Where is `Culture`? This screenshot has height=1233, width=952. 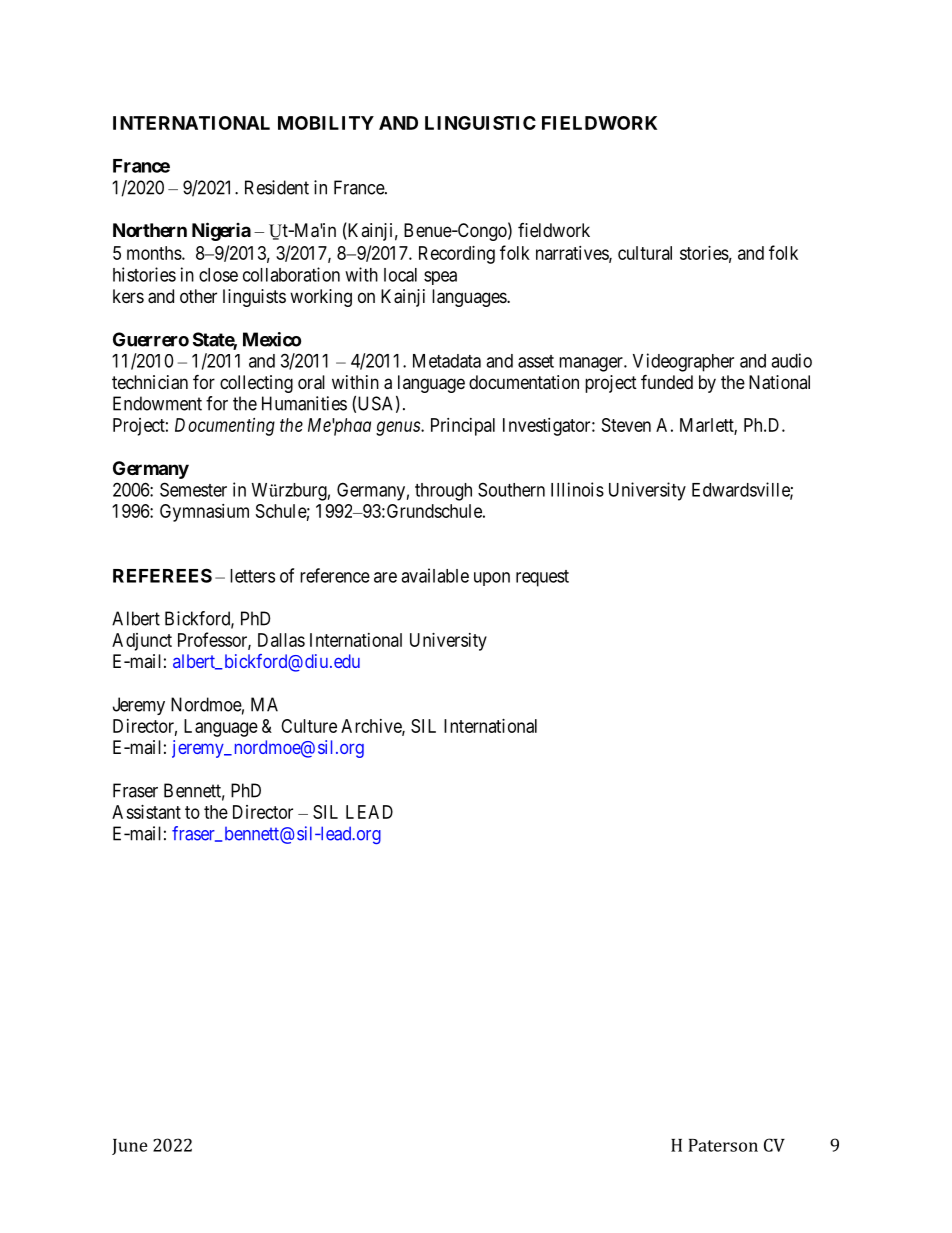
Culture is located at coordinates (309, 726).
